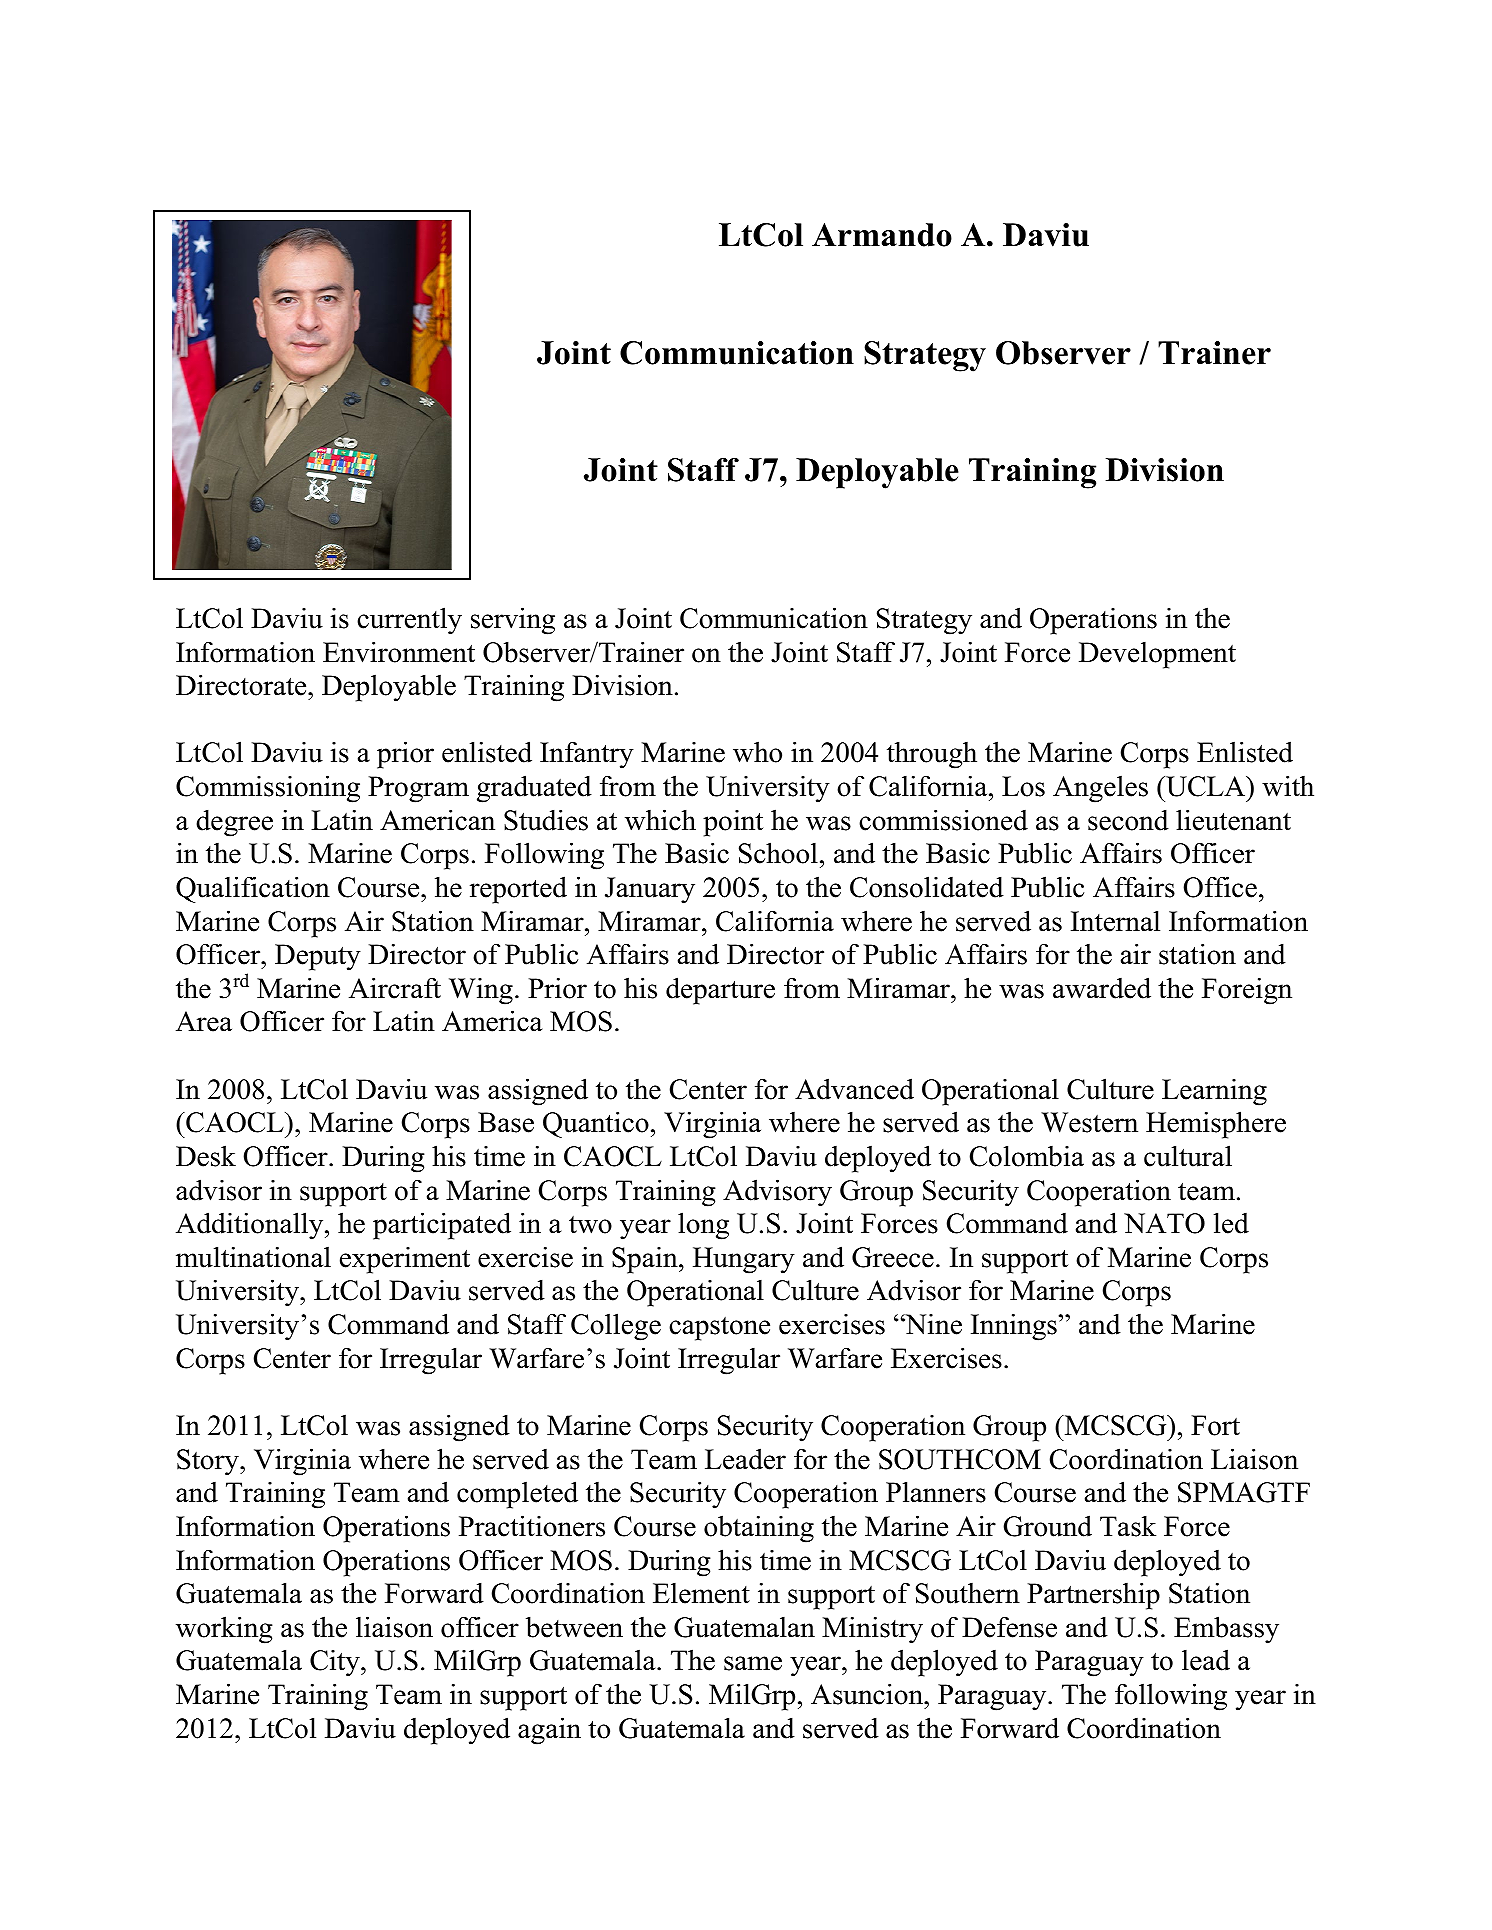 This screenshot has width=1492, height=1930. I want to click on same, so click(753, 1663).
